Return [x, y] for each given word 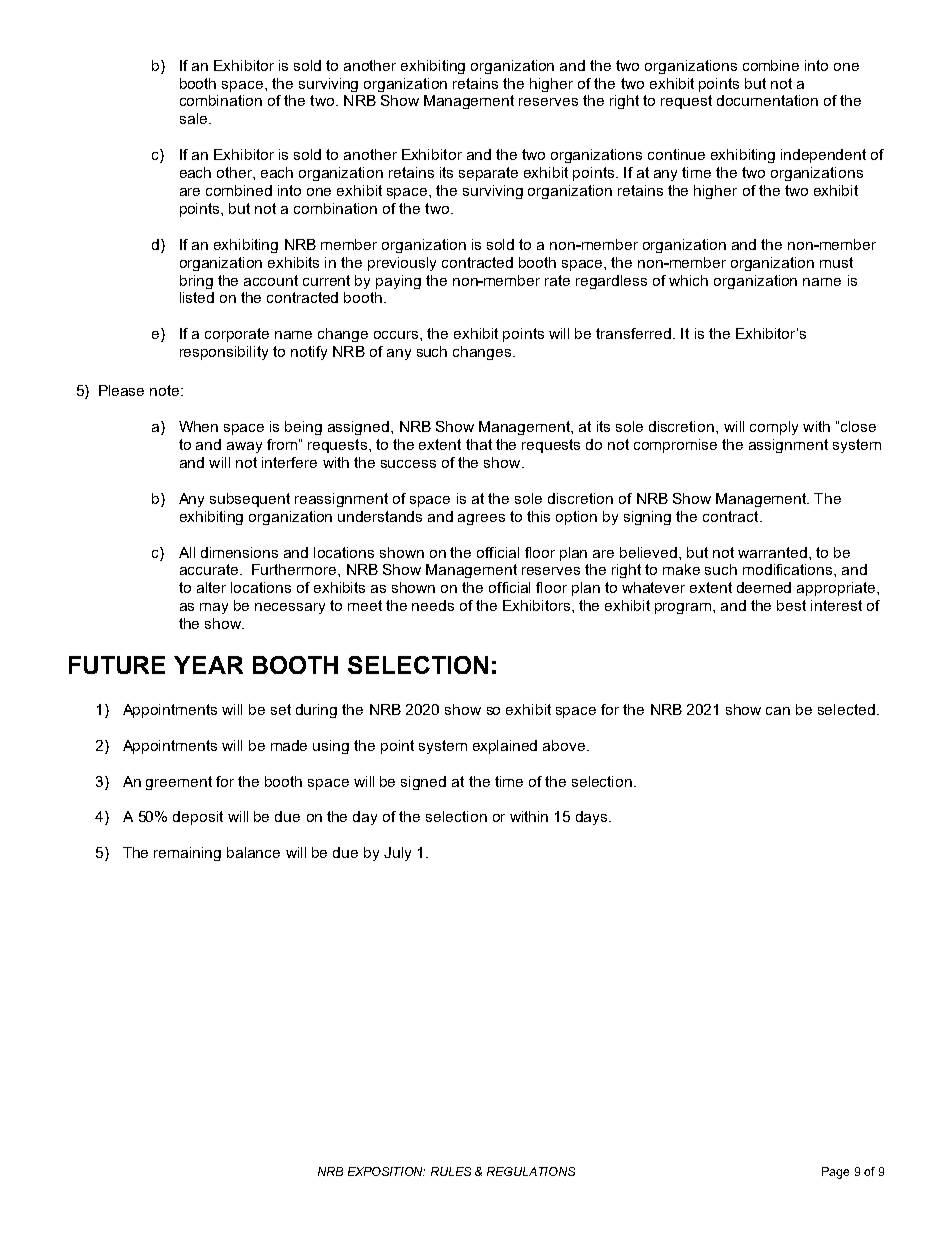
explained [505, 747]
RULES [451, 1171]
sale [193, 118]
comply [774, 428]
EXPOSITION [386, 1171]
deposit [198, 818]
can [778, 711]
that [479, 444]
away [244, 447]
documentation [767, 100]
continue [676, 154]
